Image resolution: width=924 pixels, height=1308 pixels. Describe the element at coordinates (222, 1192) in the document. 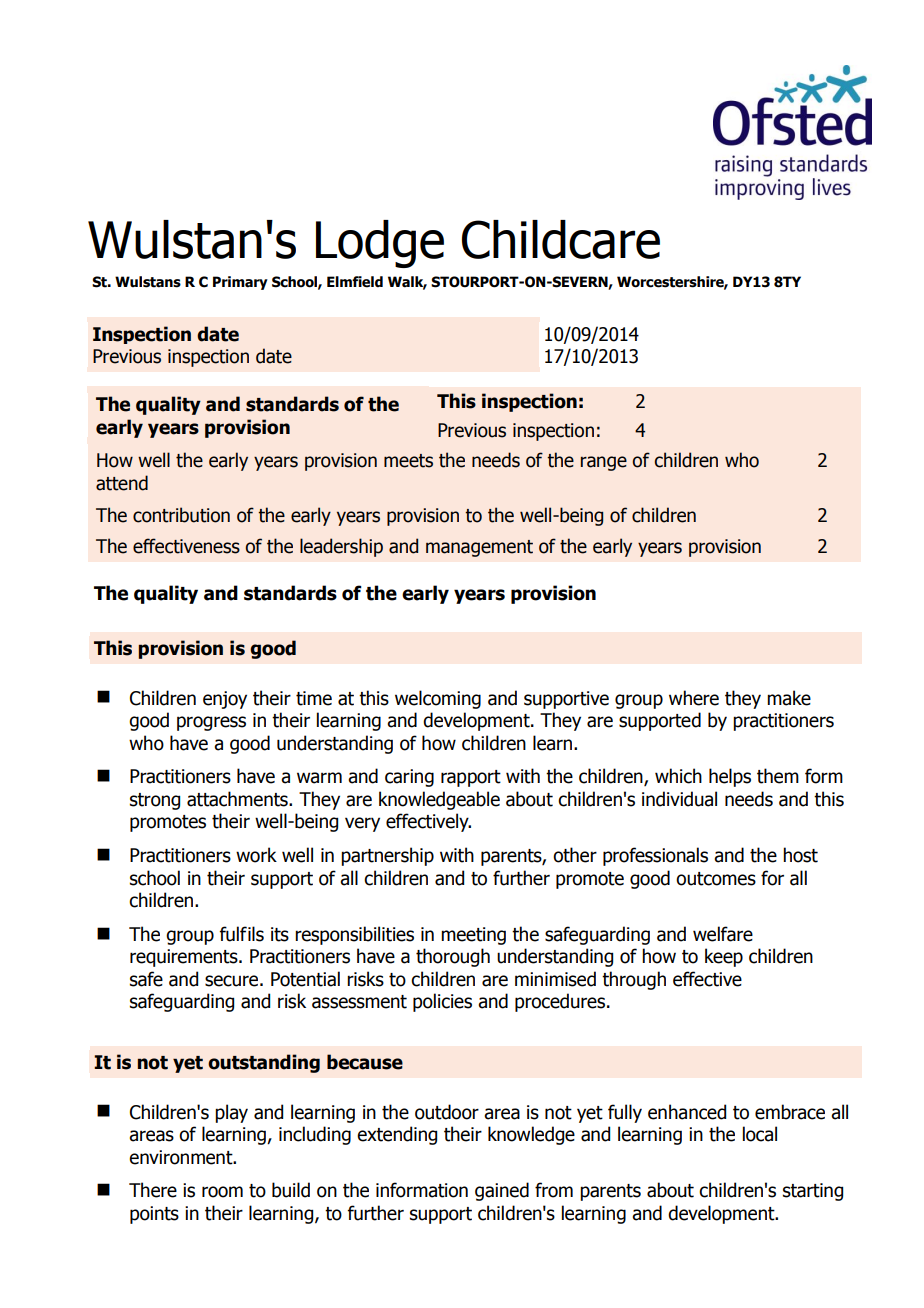

I see `room` at that location.
